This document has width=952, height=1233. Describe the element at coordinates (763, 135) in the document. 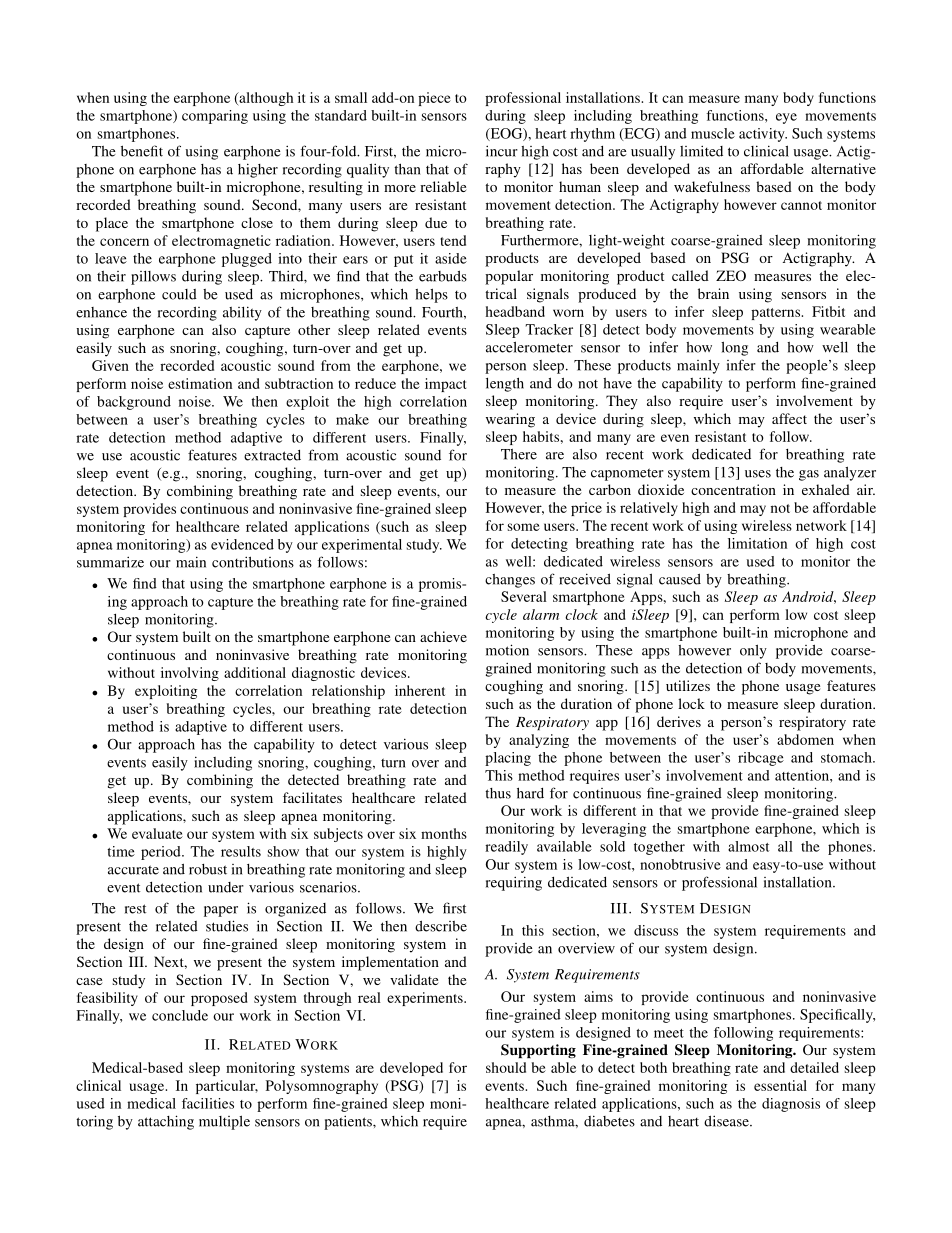

I see `activity` at that location.
